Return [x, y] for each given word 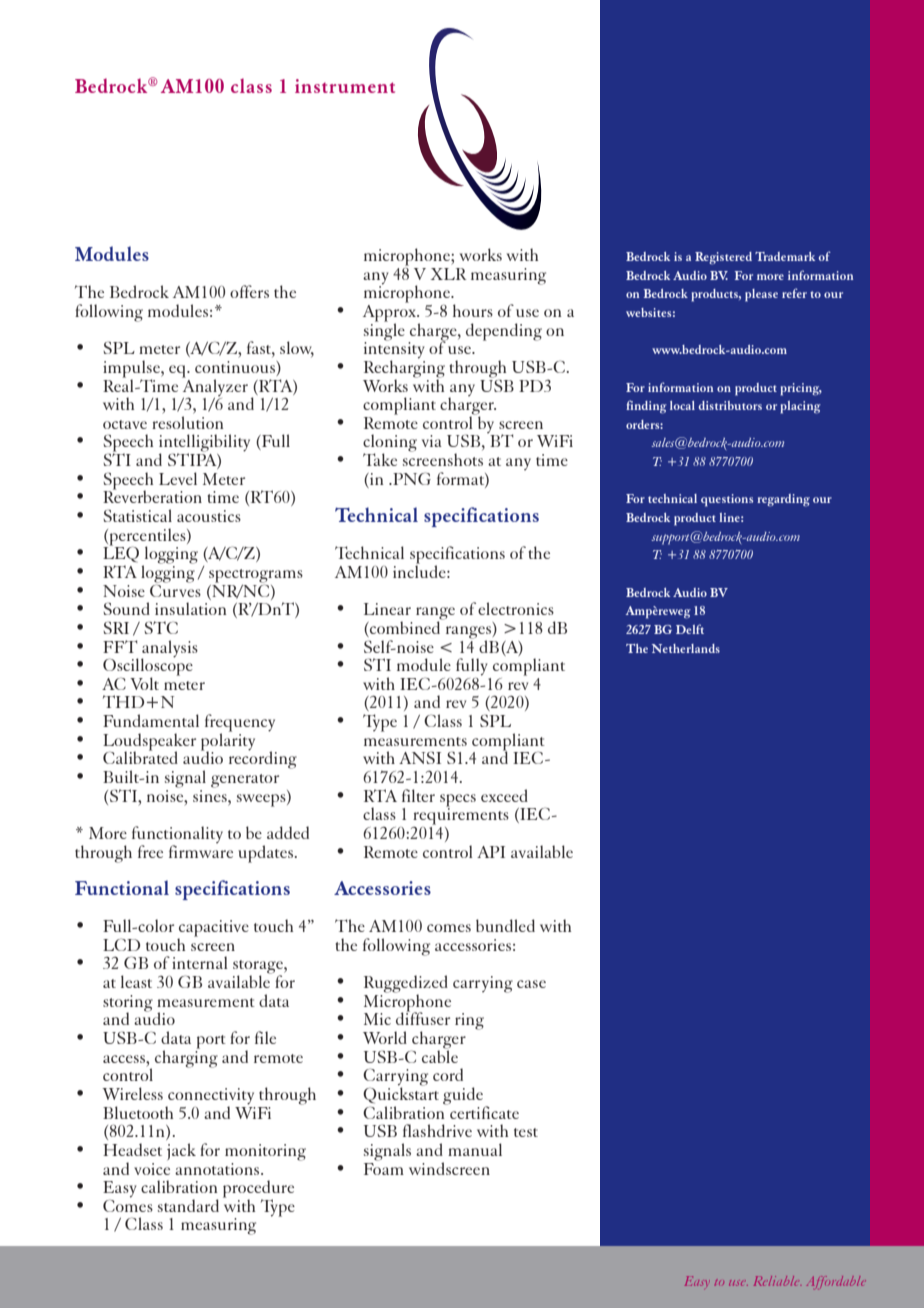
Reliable [777, 1281]
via [432, 441]
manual [475, 1149]
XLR [448, 274]
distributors [730, 405]
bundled [505, 925]
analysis [170, 649]
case [531, 984]
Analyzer [215, 387]
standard [188, 1205]
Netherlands [686, 648]
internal [200, 962]
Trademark [785, 256]
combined [405, 626]
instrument [345, 86]
